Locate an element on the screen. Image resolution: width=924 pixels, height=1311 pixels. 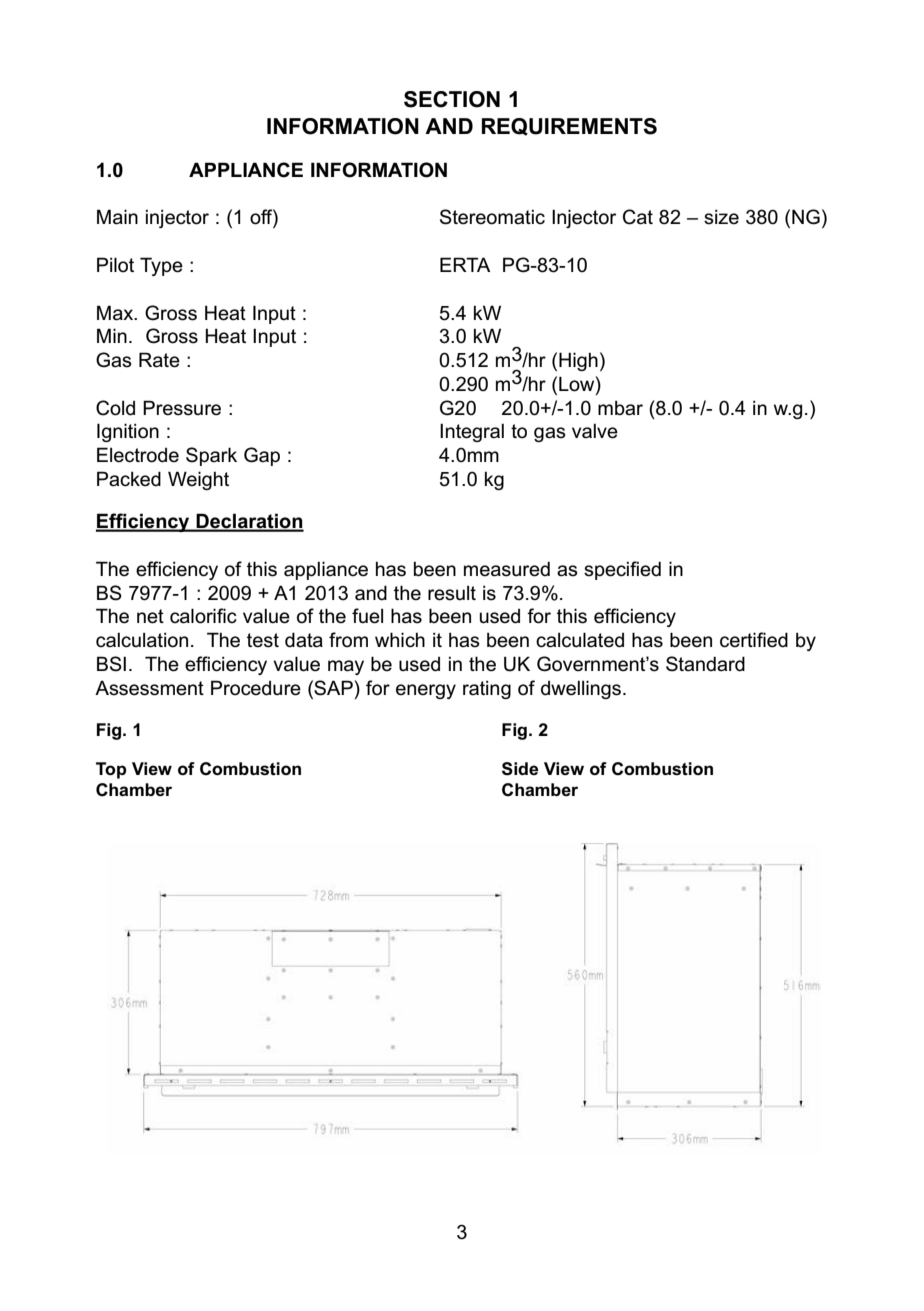
Spark is located at coordinates (211, 456).
